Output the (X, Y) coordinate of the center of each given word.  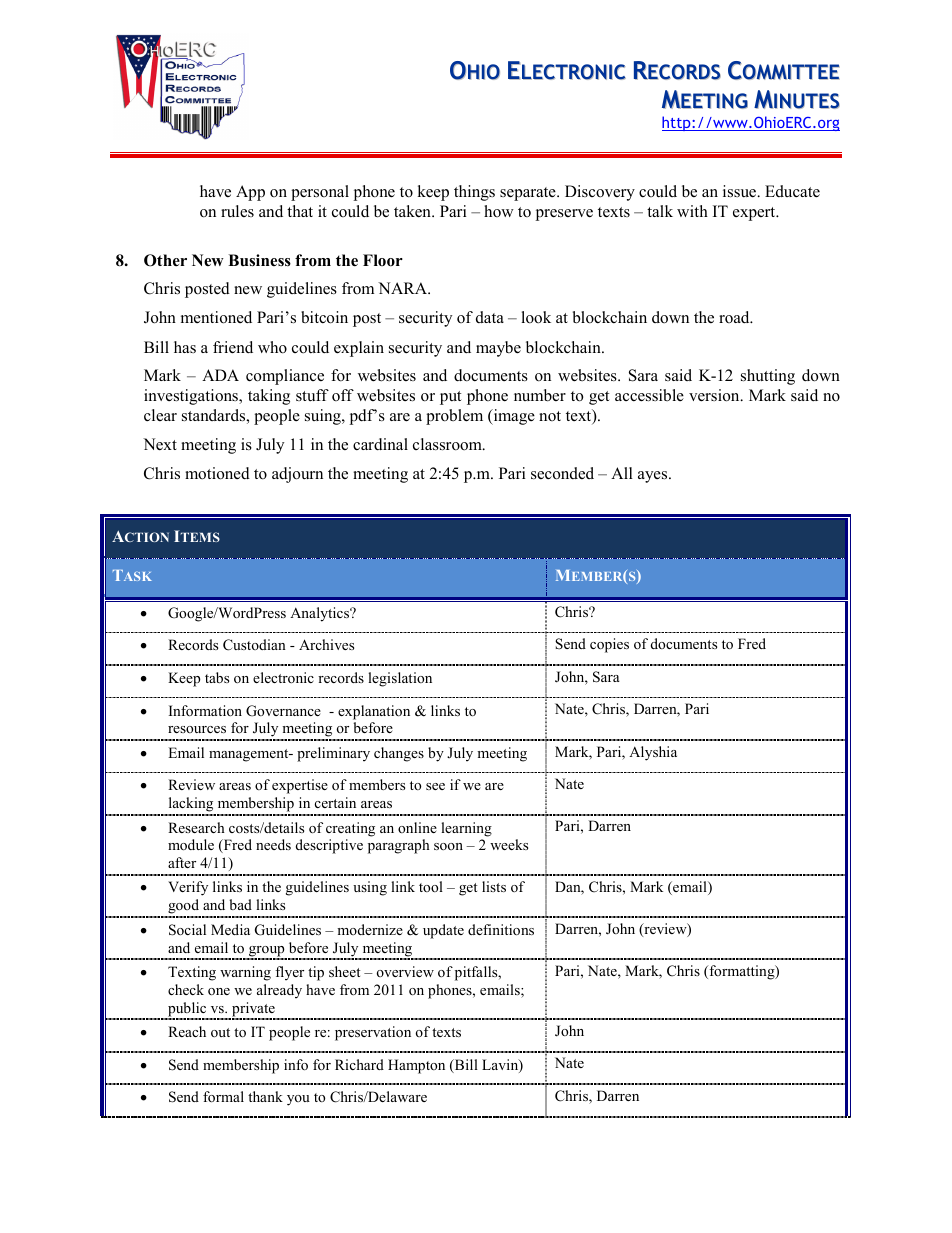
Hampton (416, 1066)
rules (237, 211)
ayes (654, 477)
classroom (448, 444)
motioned (217, 473)
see (435, 786)
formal (223, 1096)
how (499, 211)
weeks (509, 844)
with (692, 211)
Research (196, 827)
